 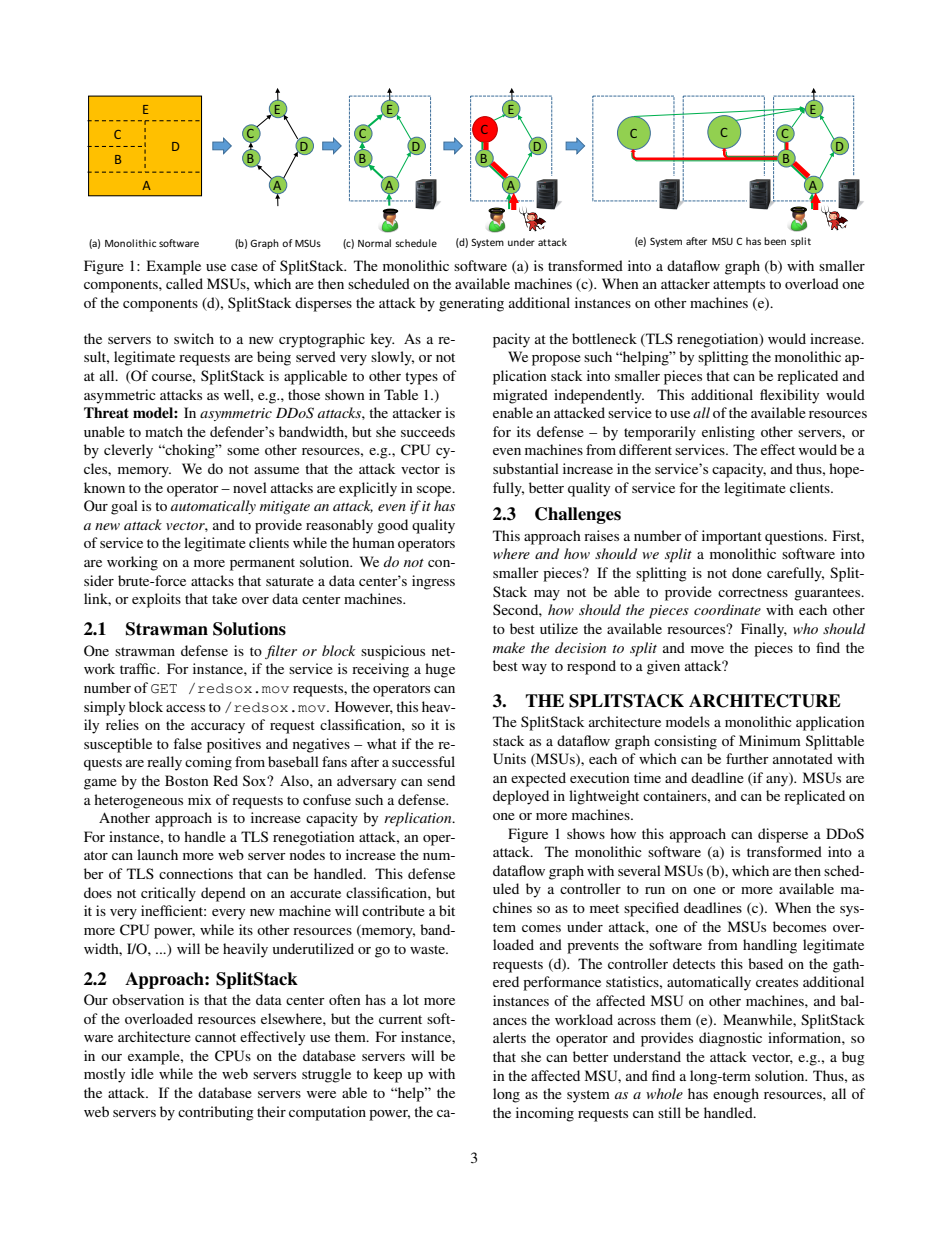 What do you see at coordinates (216, 1113) in the screenshot?
I see `contributing` at bounding box center [216, 1113].
